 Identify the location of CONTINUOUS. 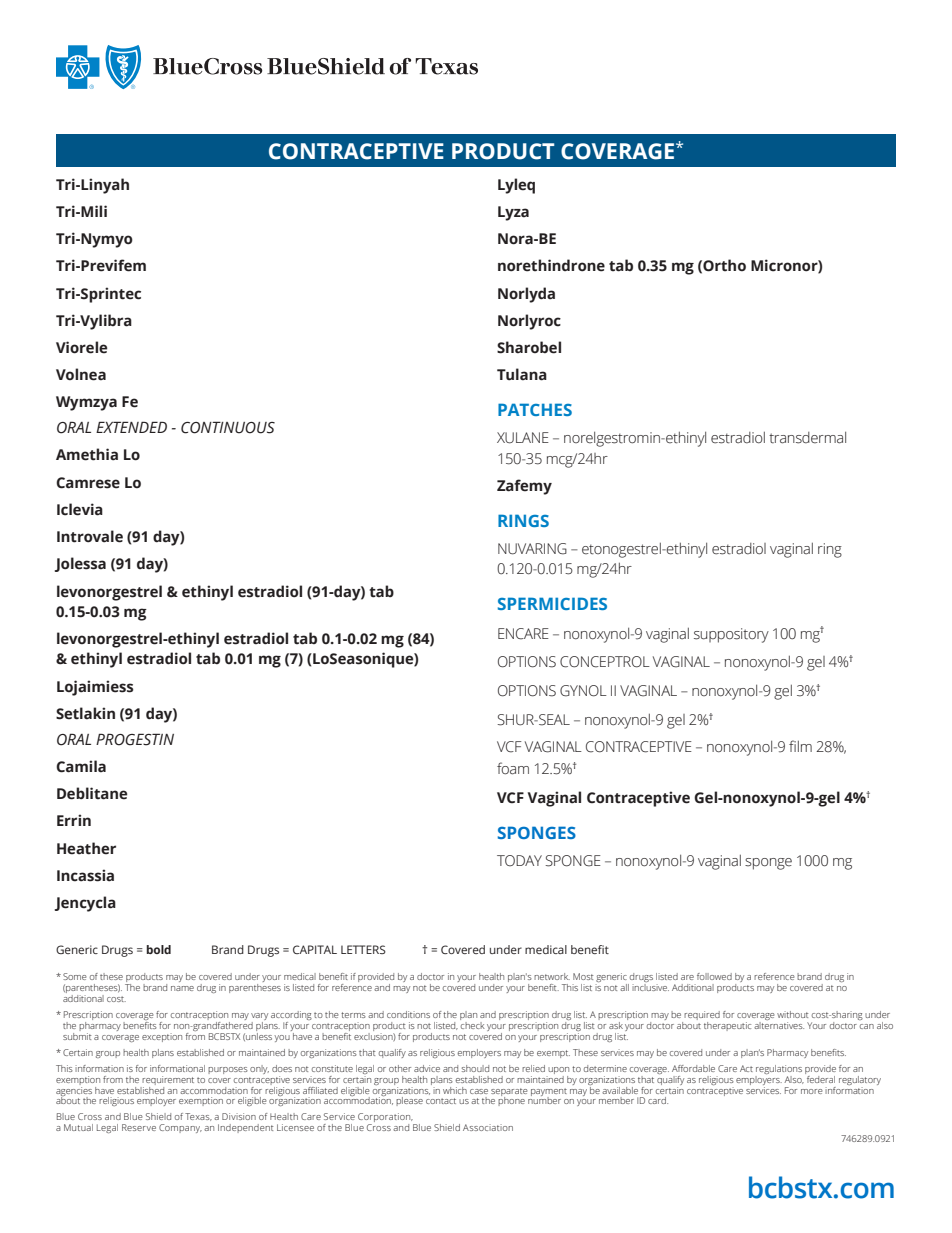
(228, 427).
